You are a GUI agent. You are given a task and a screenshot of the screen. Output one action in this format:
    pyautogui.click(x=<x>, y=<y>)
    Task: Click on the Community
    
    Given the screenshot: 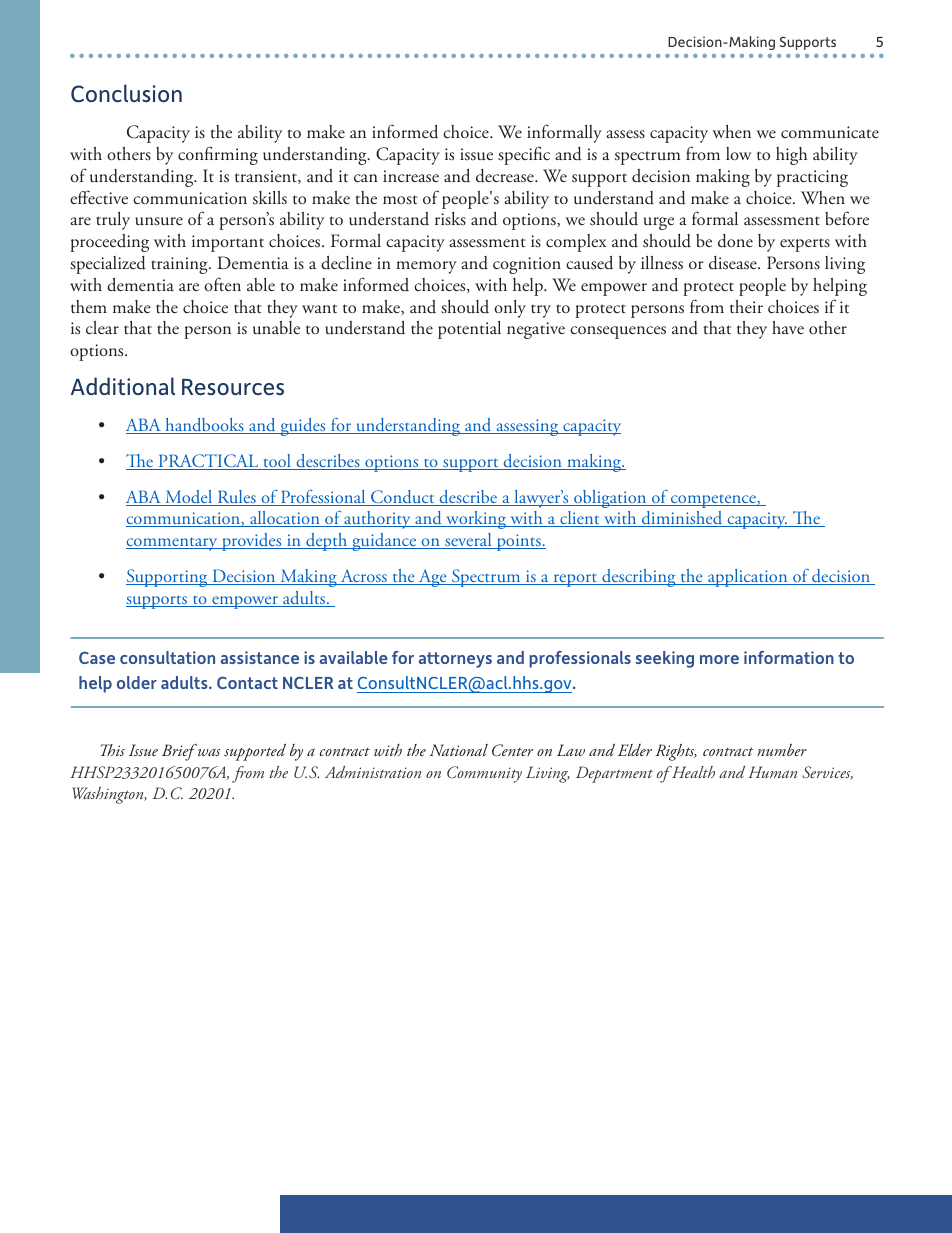 What is the action you would take?
    pyautogui.click(x=484, y=774)
